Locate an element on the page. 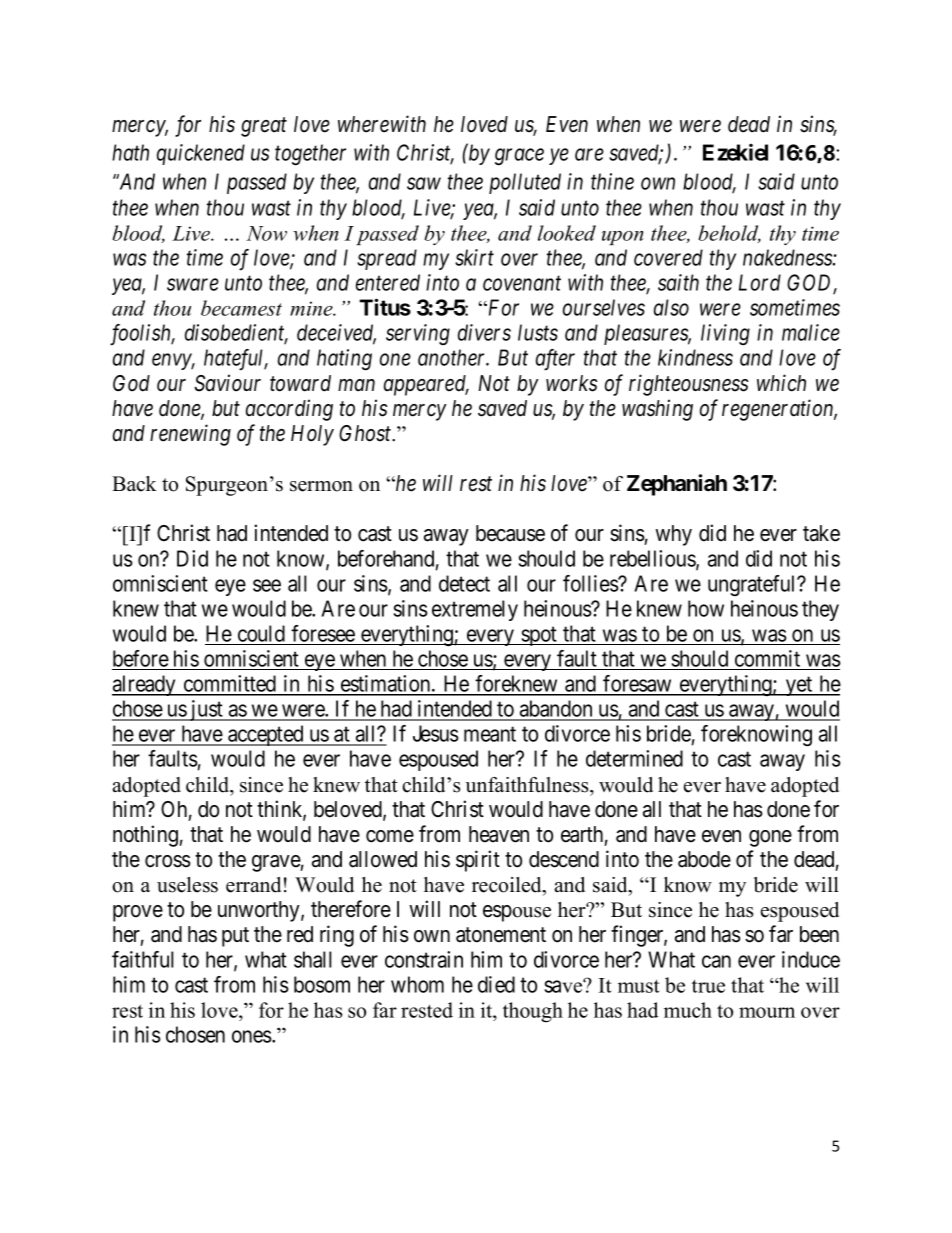  Saviour is located at coordinates (227, 383).
